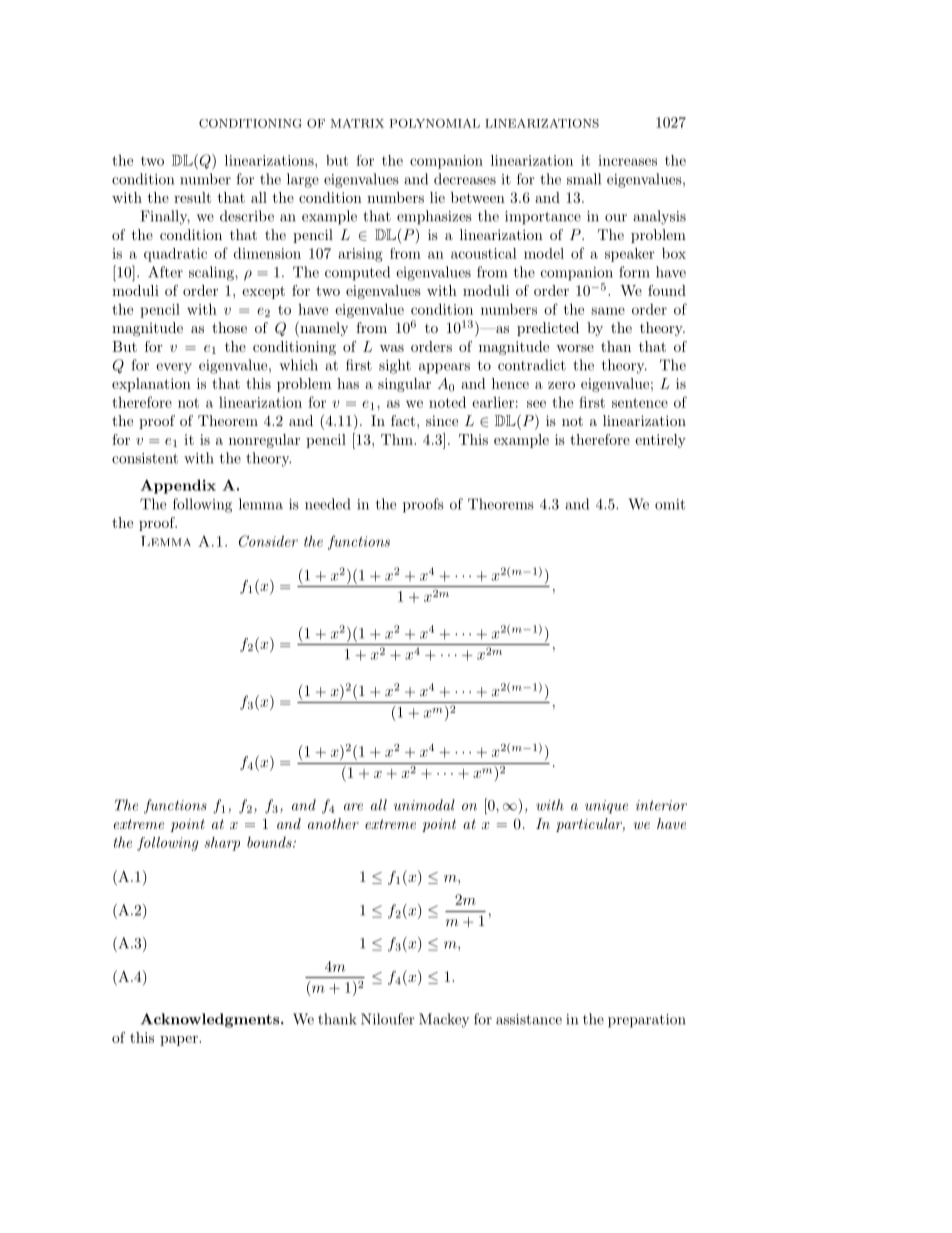 The height and width of the image is (1233, 952). I want to click on POLYNOMIAL, so click(435, 123).
